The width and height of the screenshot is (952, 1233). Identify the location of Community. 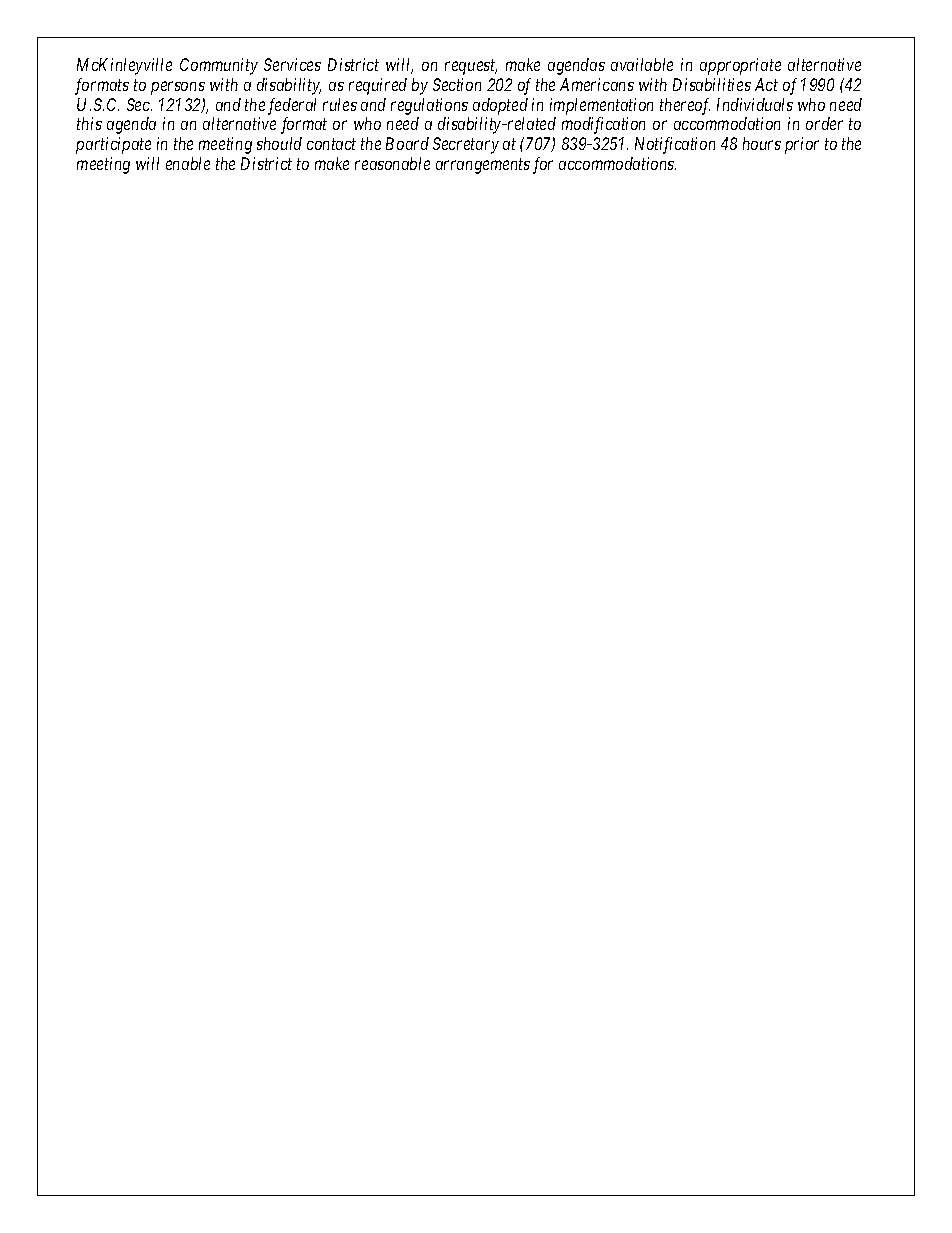
(219, 66).
